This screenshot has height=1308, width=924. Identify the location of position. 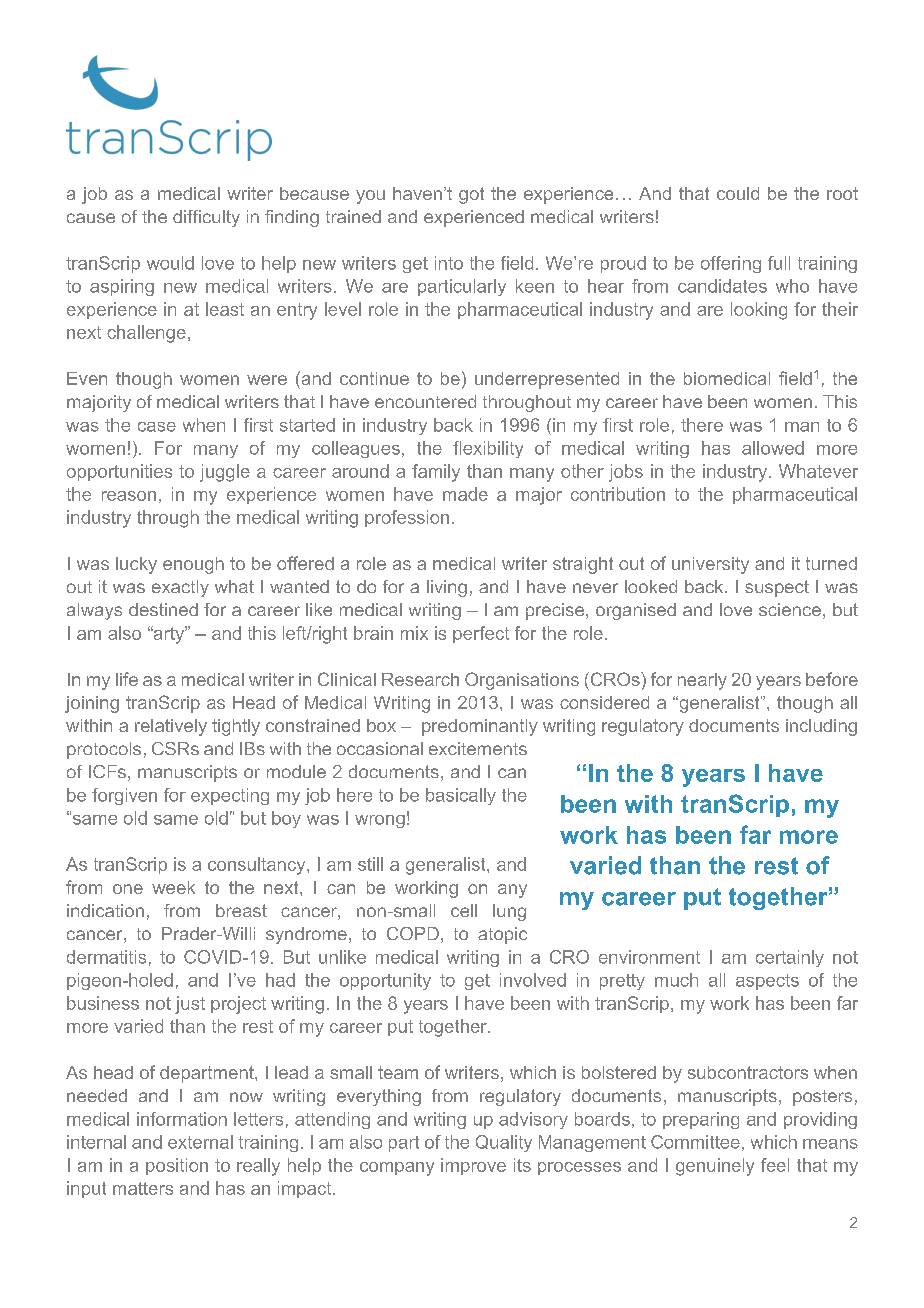
(177, 1166).
